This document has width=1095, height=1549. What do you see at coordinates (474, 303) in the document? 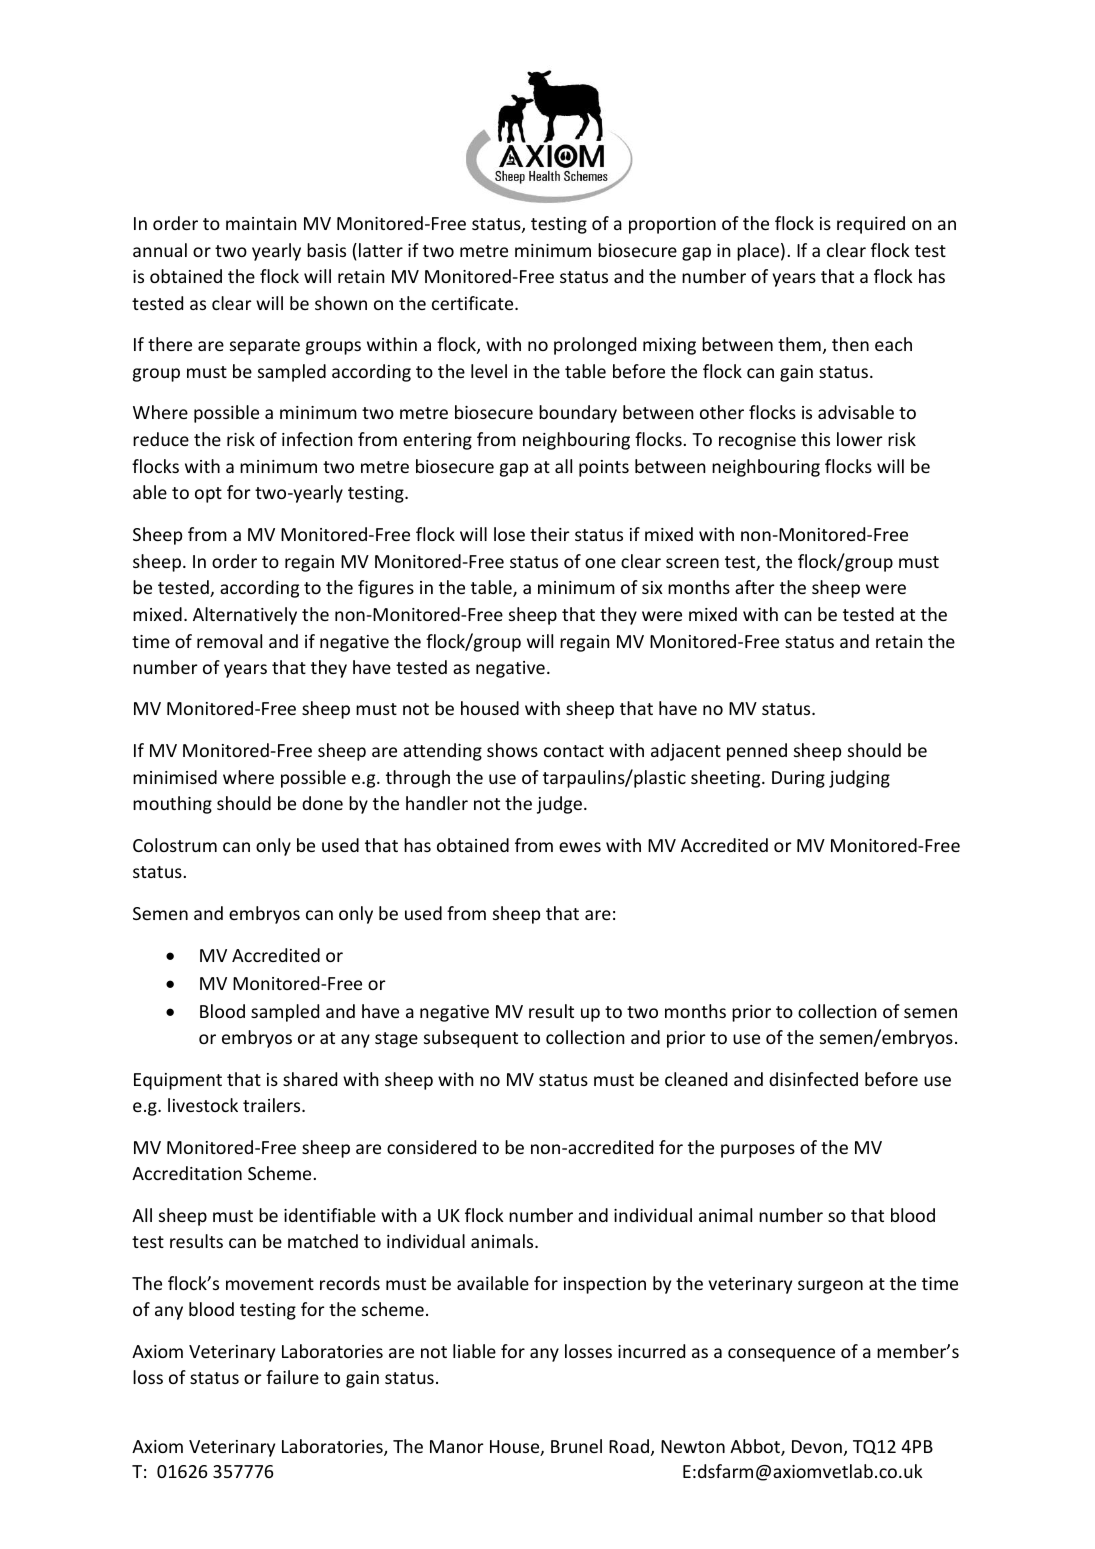
I see `certificate` at bounding box center [474, 303].
